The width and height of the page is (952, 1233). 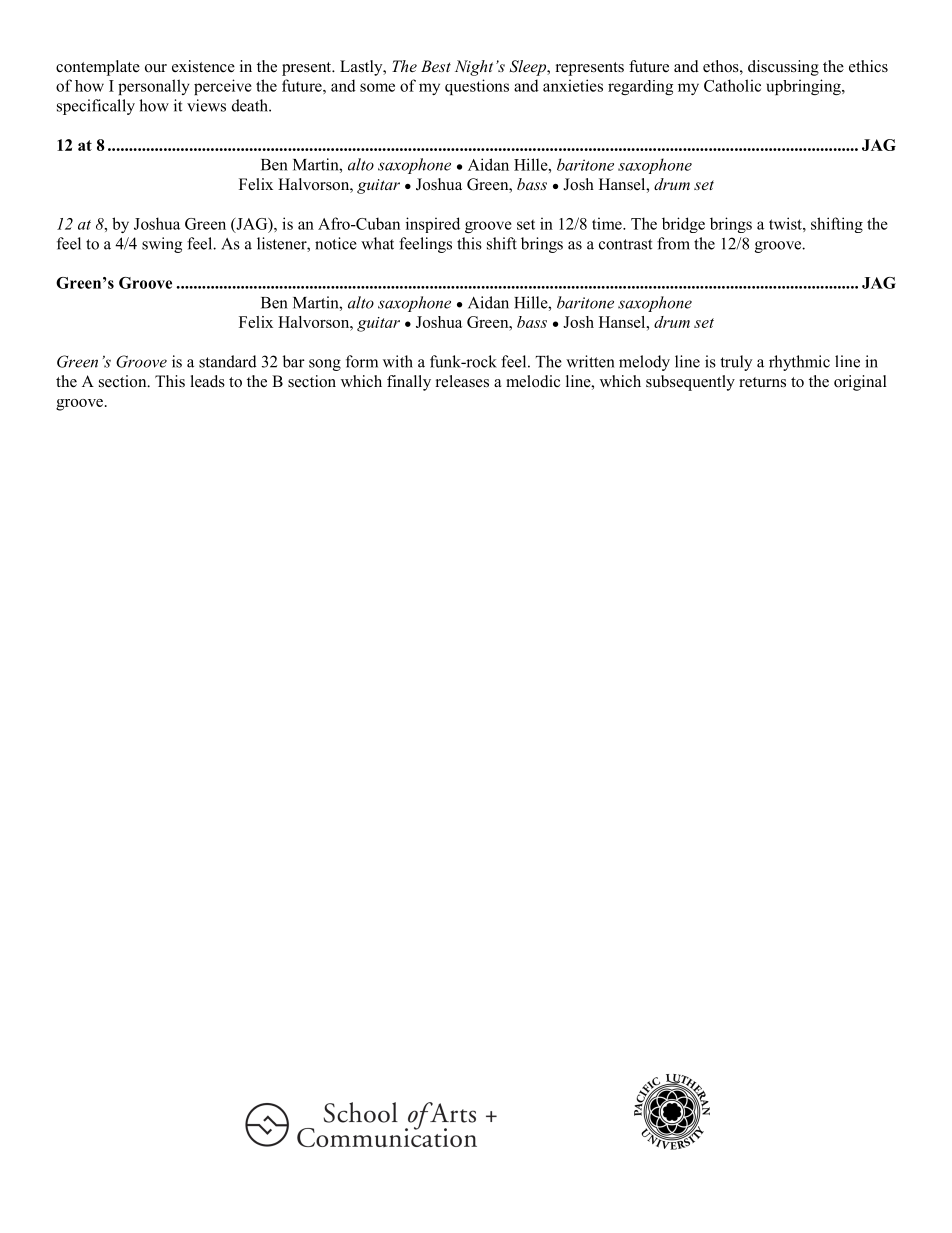 What do you see at coordinates (162, 245) in the page?
I see `swing` at bounding box center [162, 245].
